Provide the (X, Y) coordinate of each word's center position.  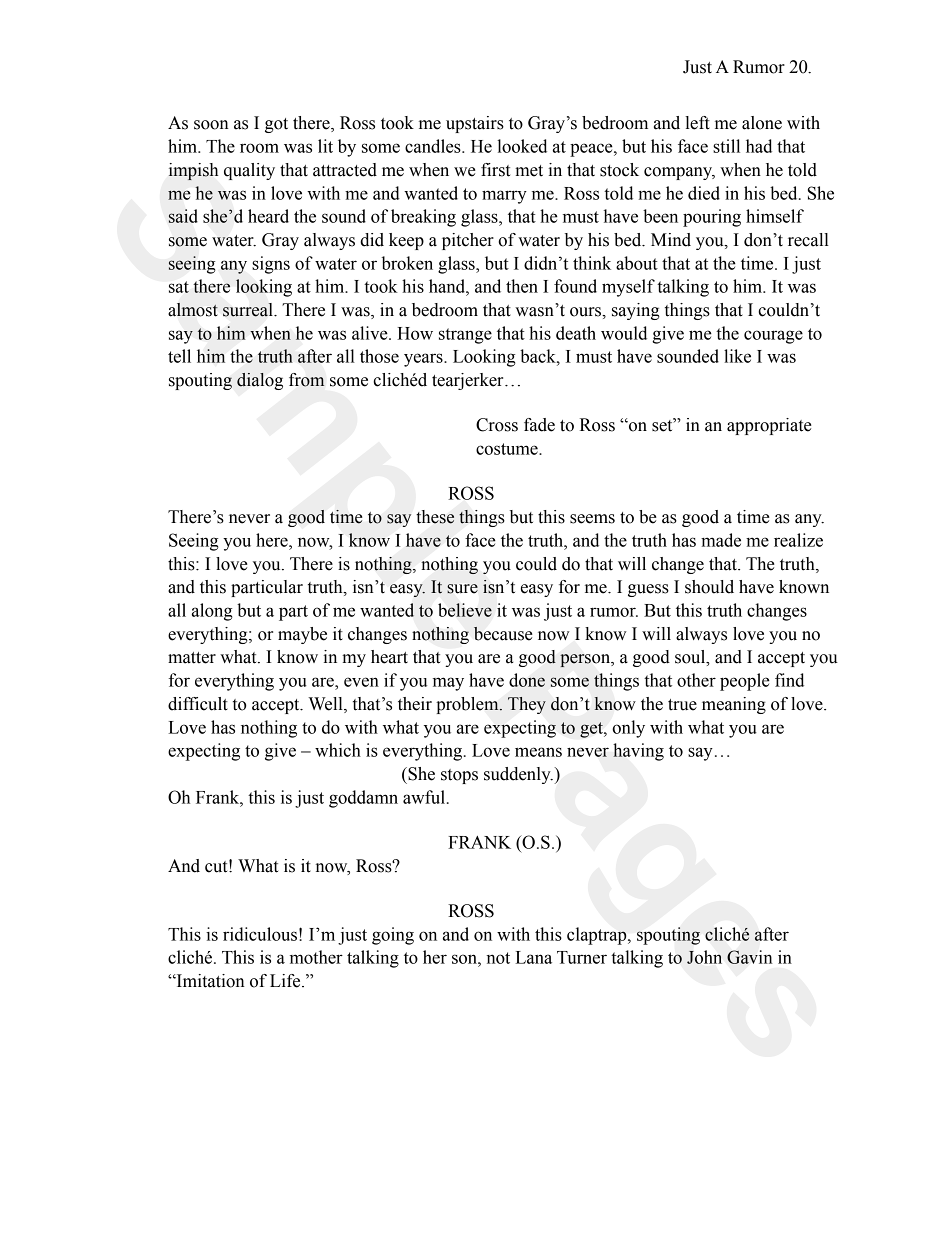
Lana (533, 957)
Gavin (750, 957)
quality (249, 171)
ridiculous (260, 934)
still (726, 146)
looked (522, 146)
